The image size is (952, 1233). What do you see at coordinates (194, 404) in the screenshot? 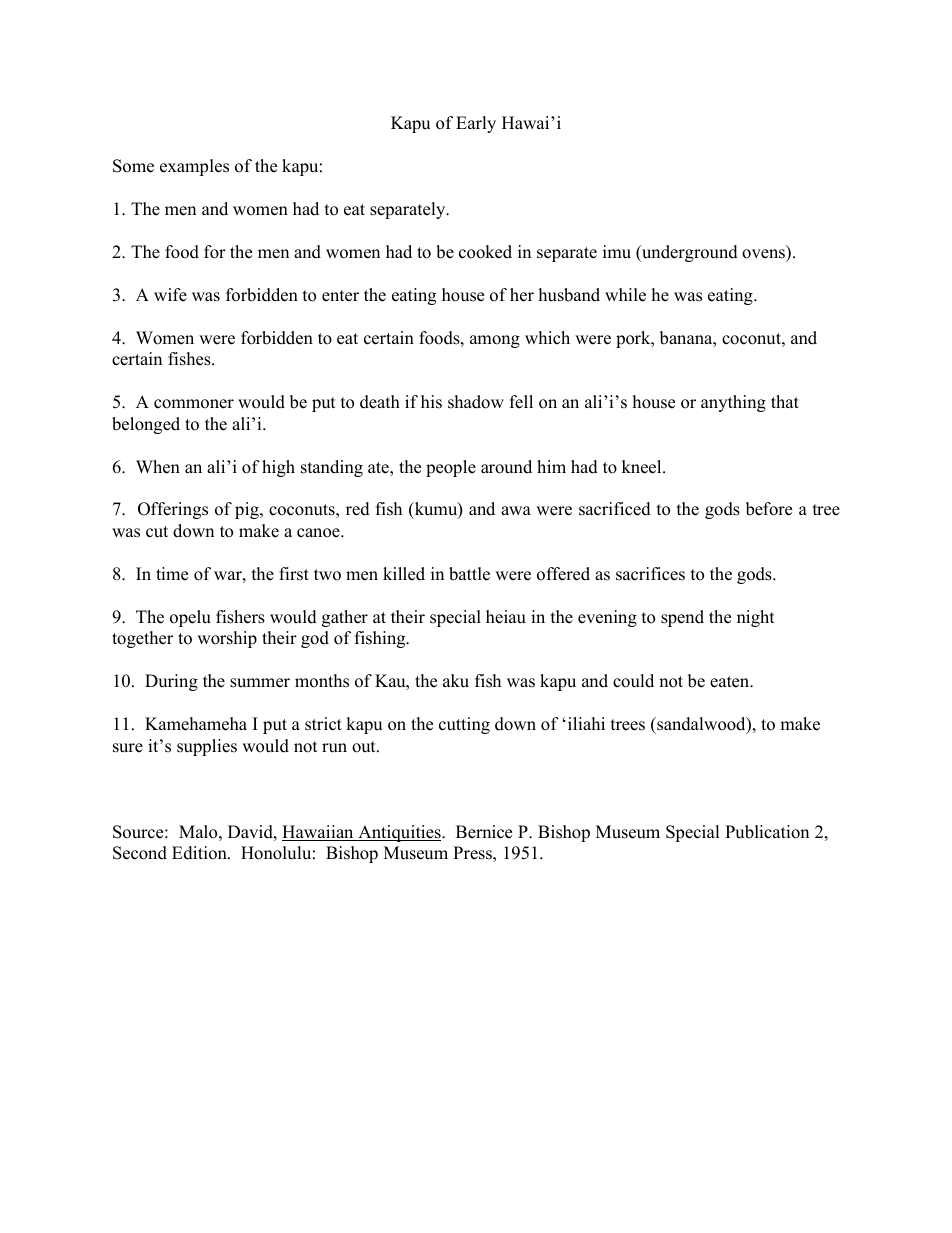
I see `commoner` at bounding box center [194, 404].
